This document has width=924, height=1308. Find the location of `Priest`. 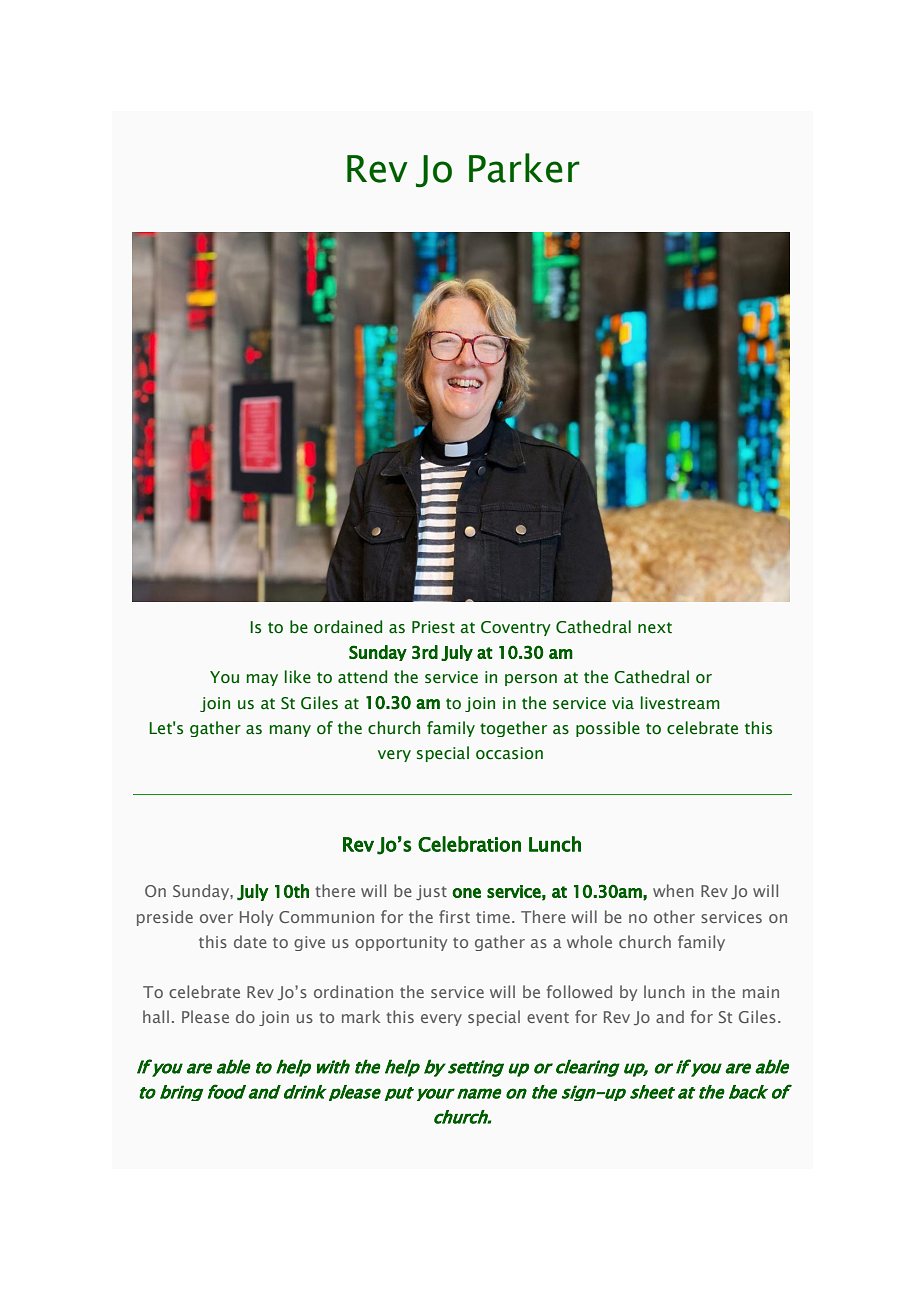

Priest is located at coordinates (433, 627).
